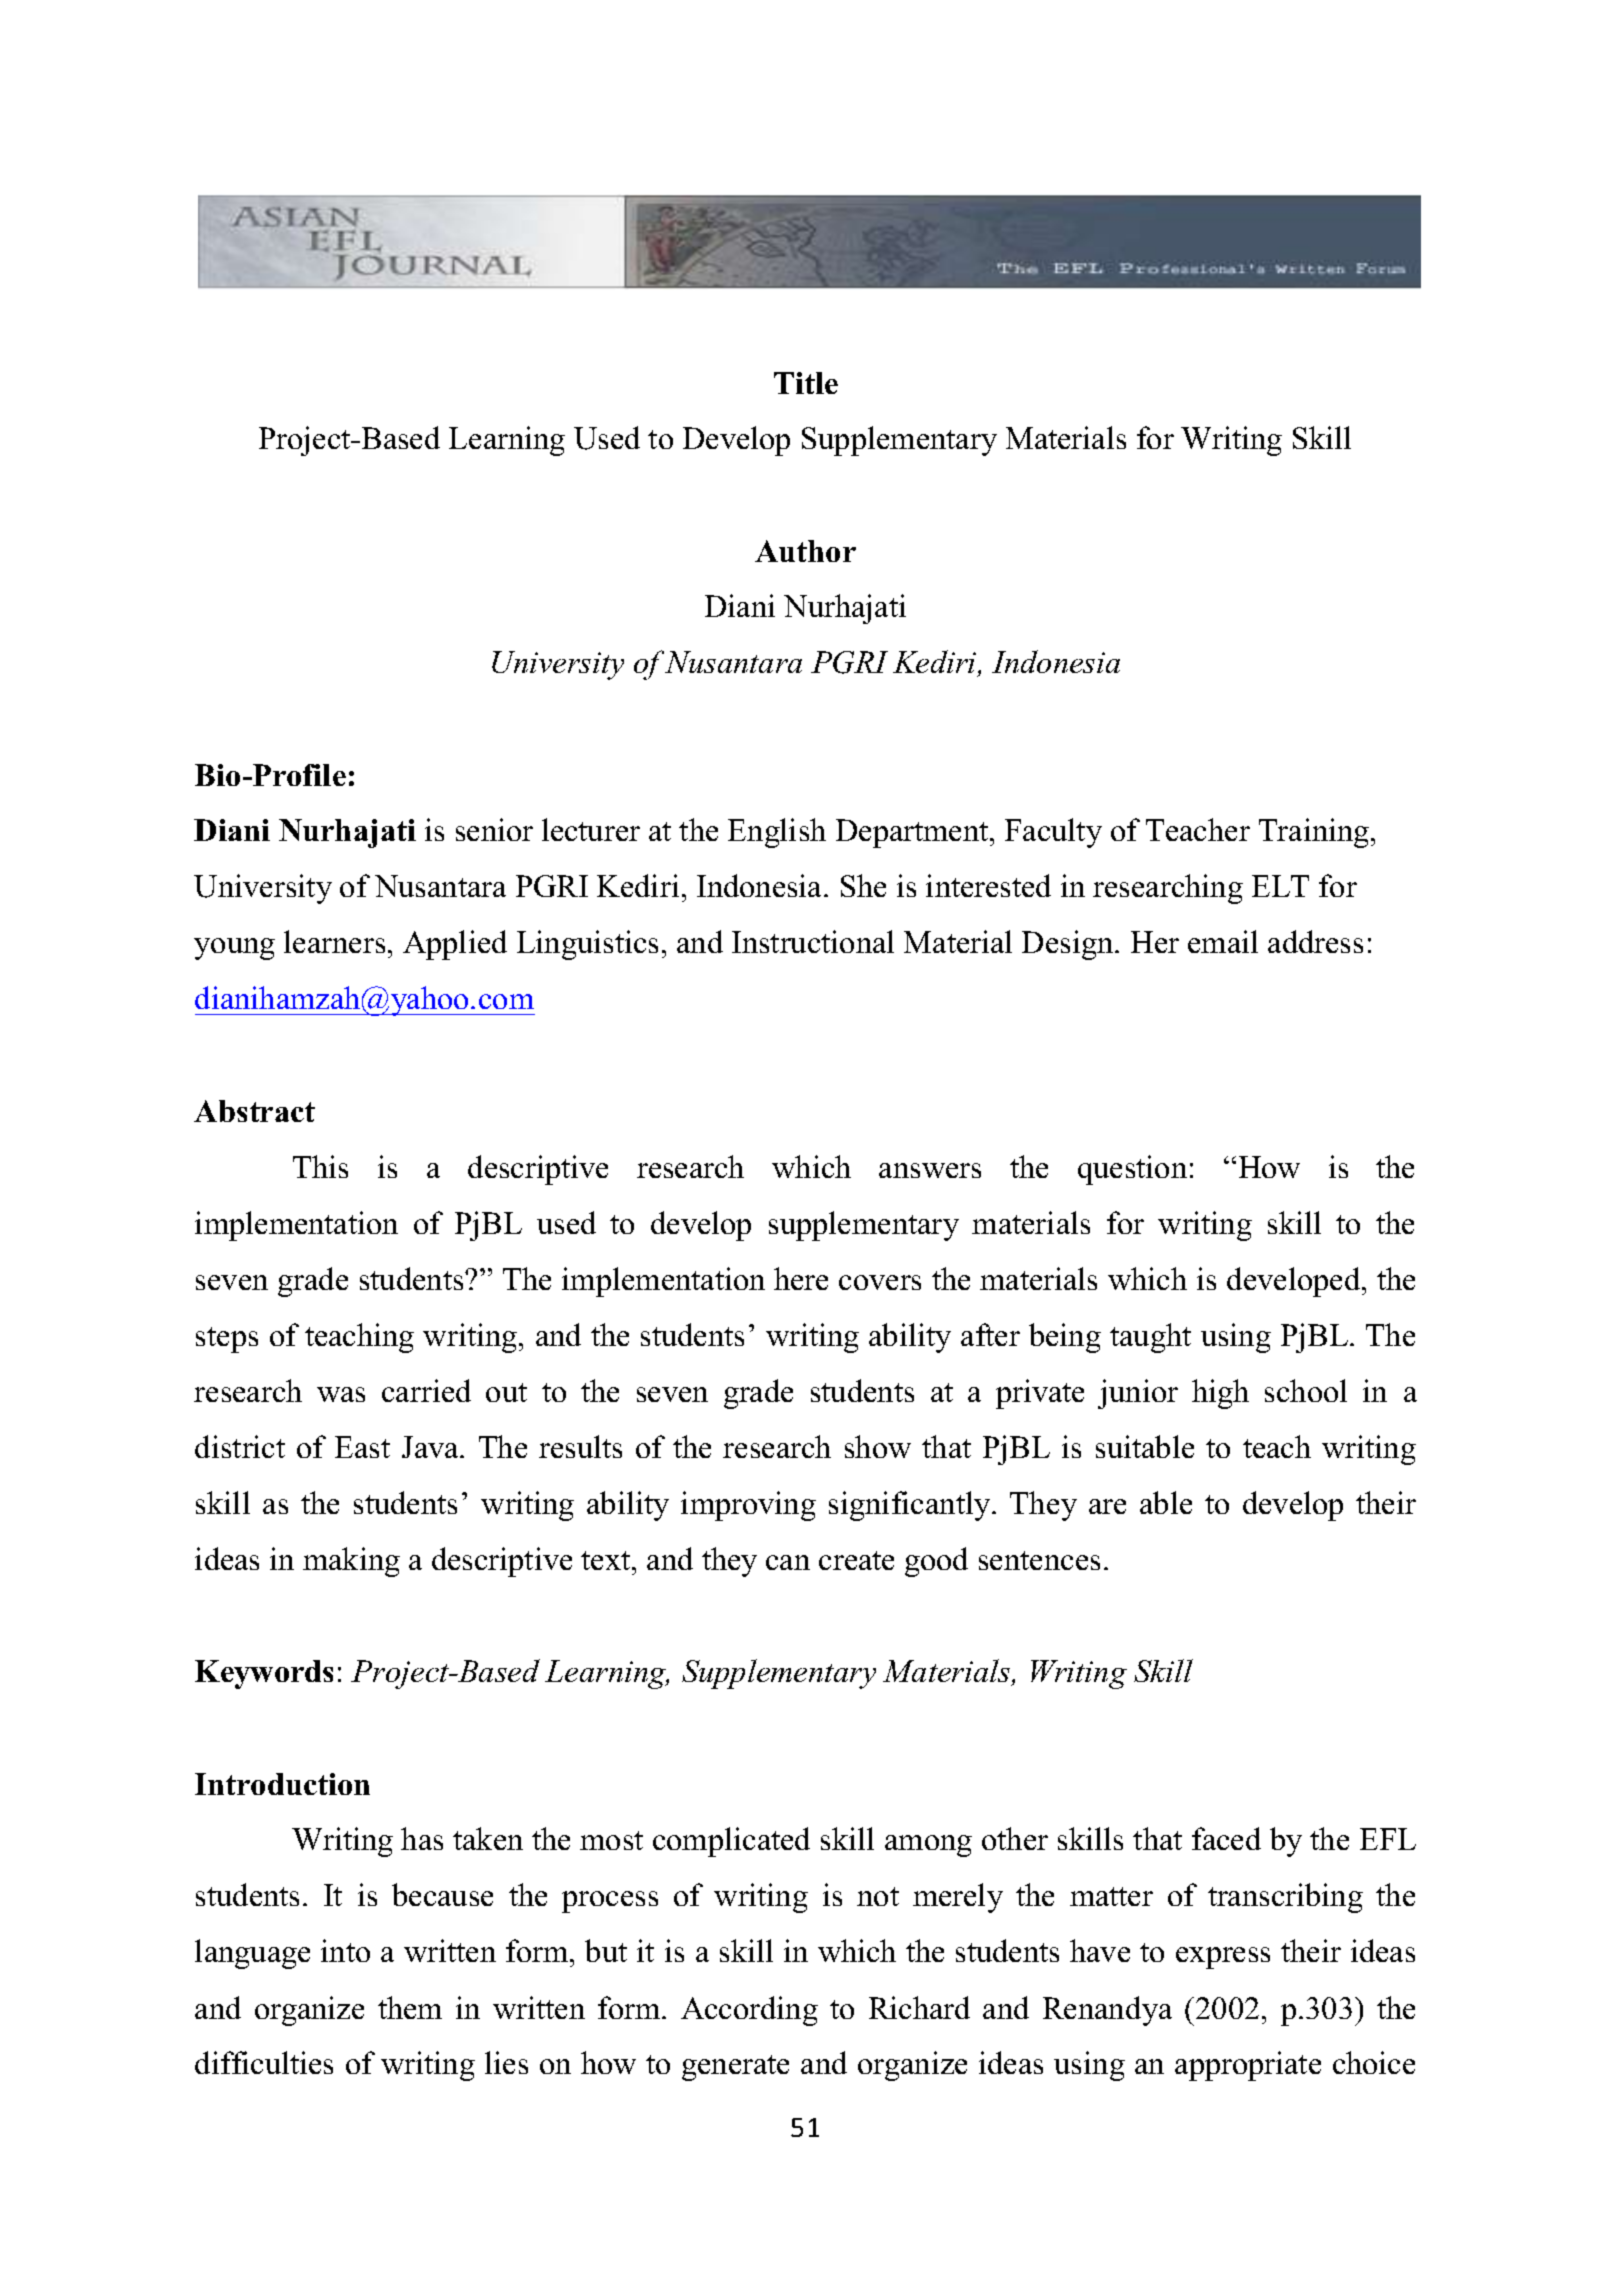 Image resolution: width=1612 pixels, height=2279 pixels. I want to click on learners, so click(334, 941).
